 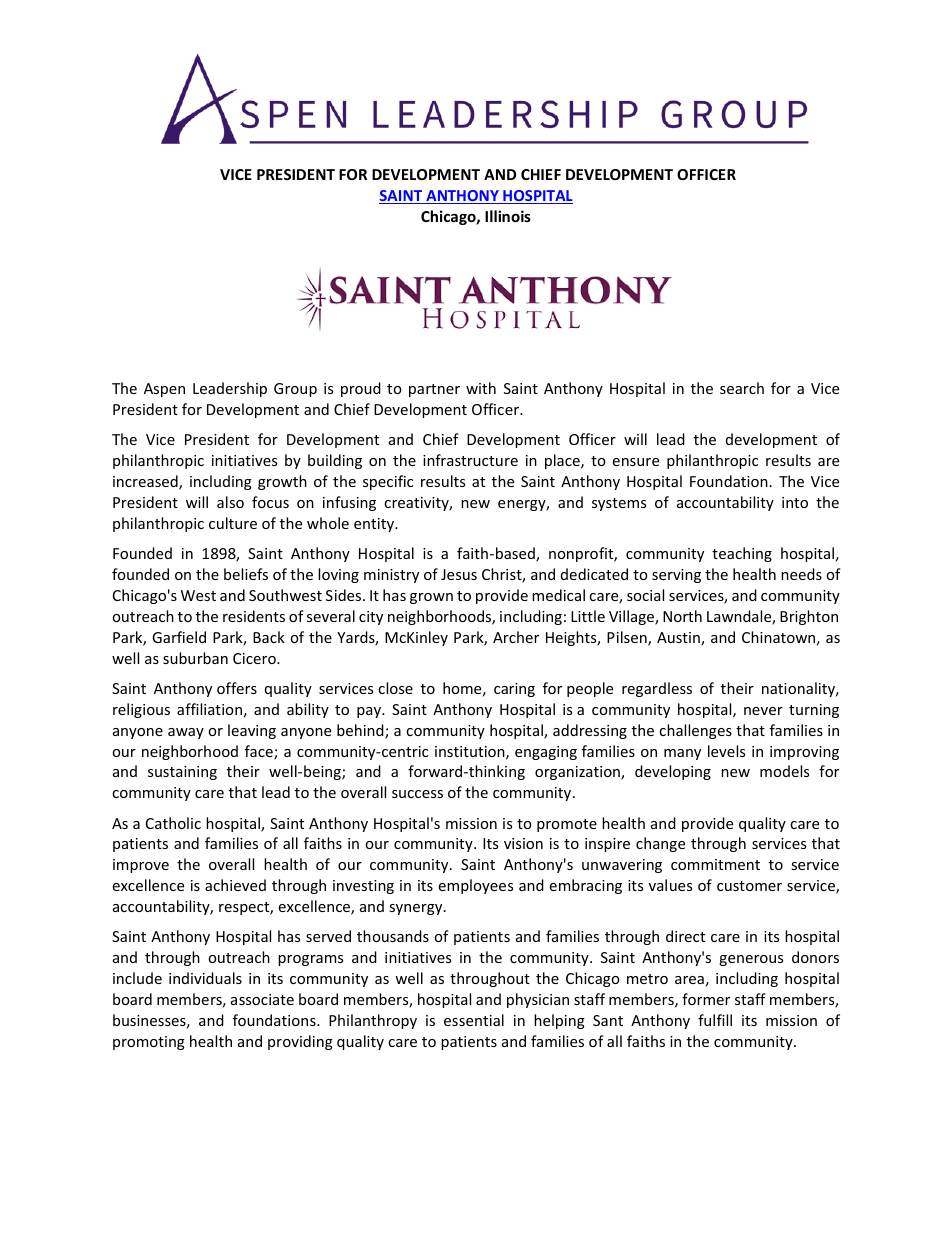 What do you see at coordinates (508, 216) in the screenshot?
I see `Illinois` at bounding box center [508, 216].
